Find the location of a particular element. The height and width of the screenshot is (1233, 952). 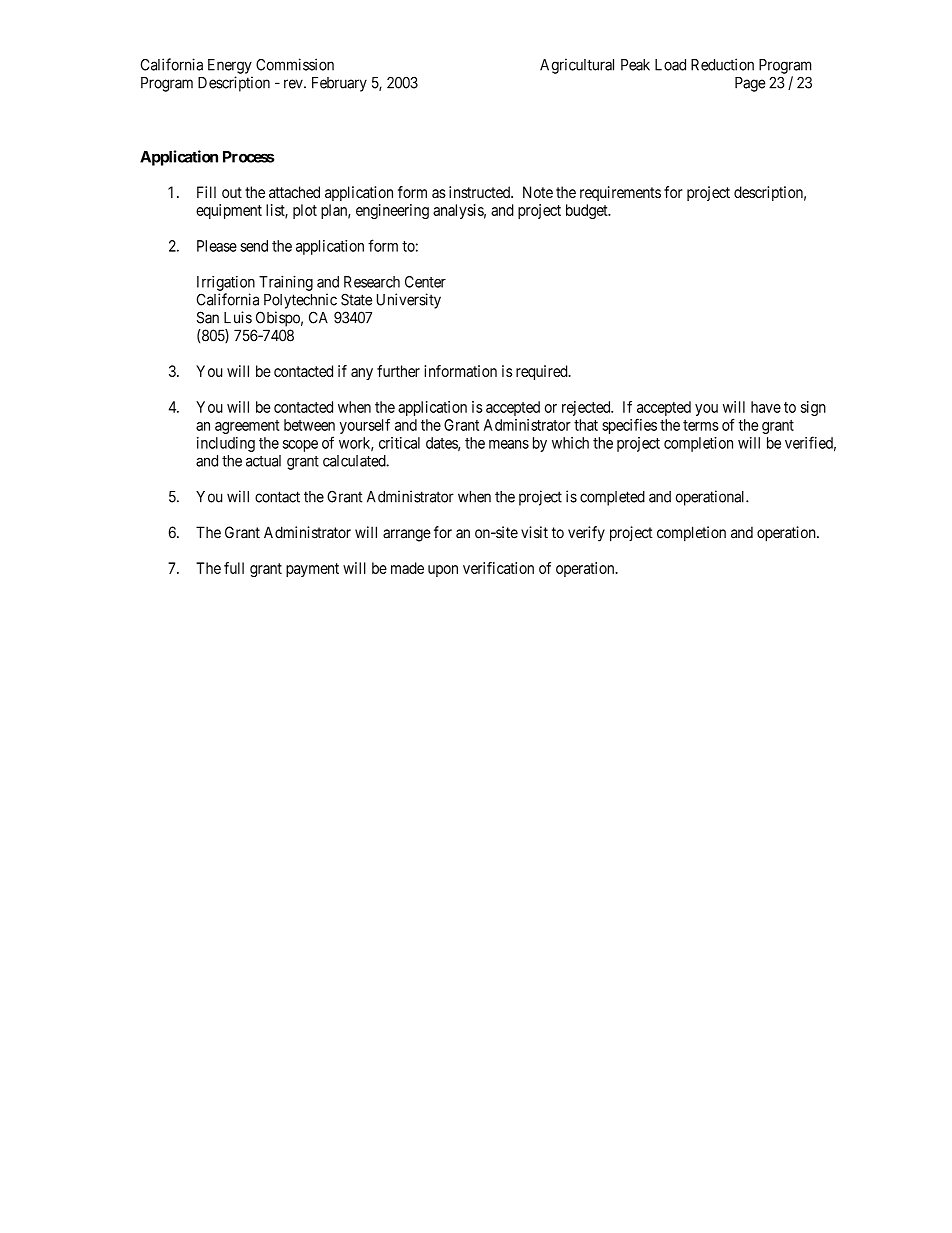

Commission is located at coordinates (295, 64).
